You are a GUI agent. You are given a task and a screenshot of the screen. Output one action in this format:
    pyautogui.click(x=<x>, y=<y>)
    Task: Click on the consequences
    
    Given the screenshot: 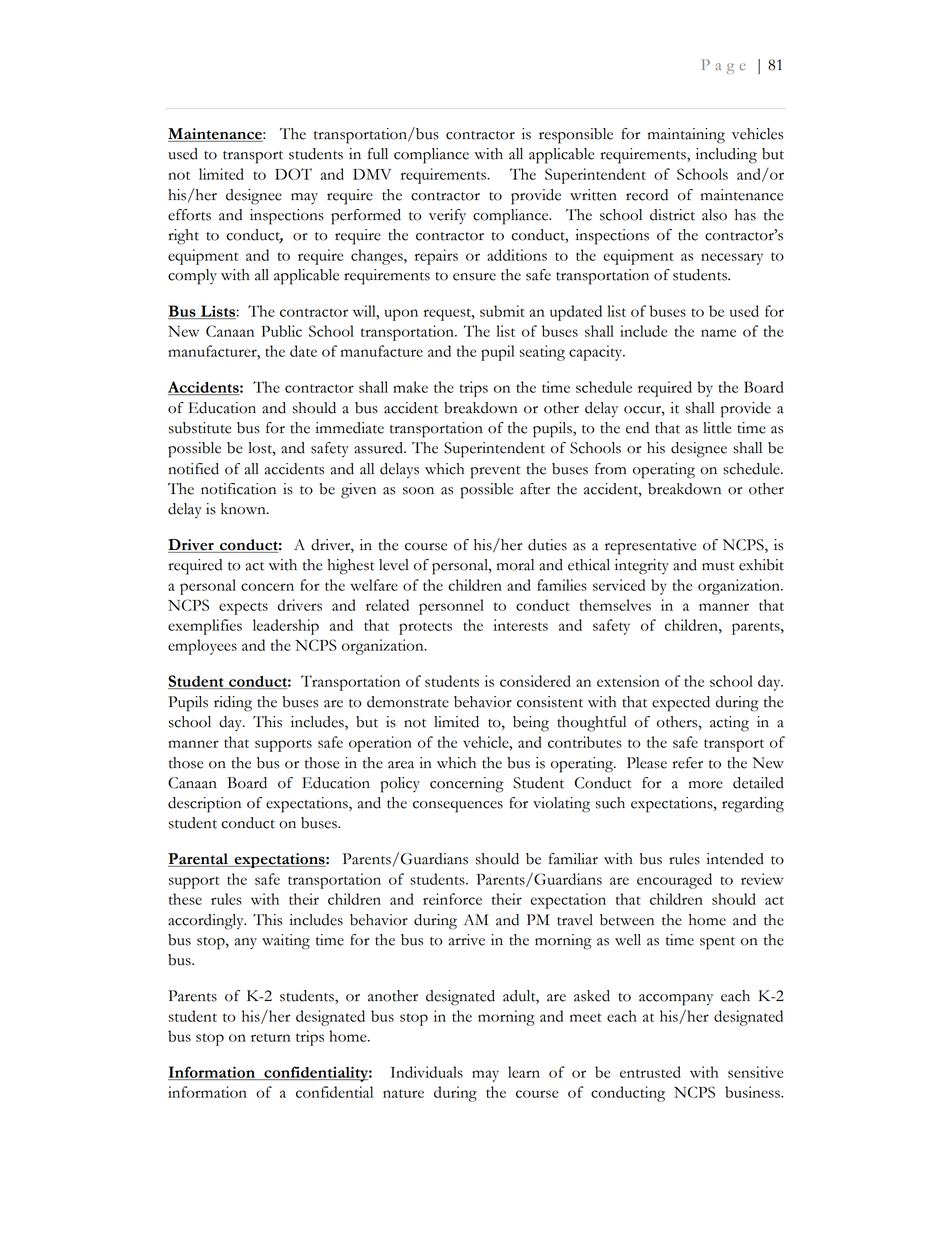 What is the action you would take?
    pyautogui.click(x=458, y=807)
